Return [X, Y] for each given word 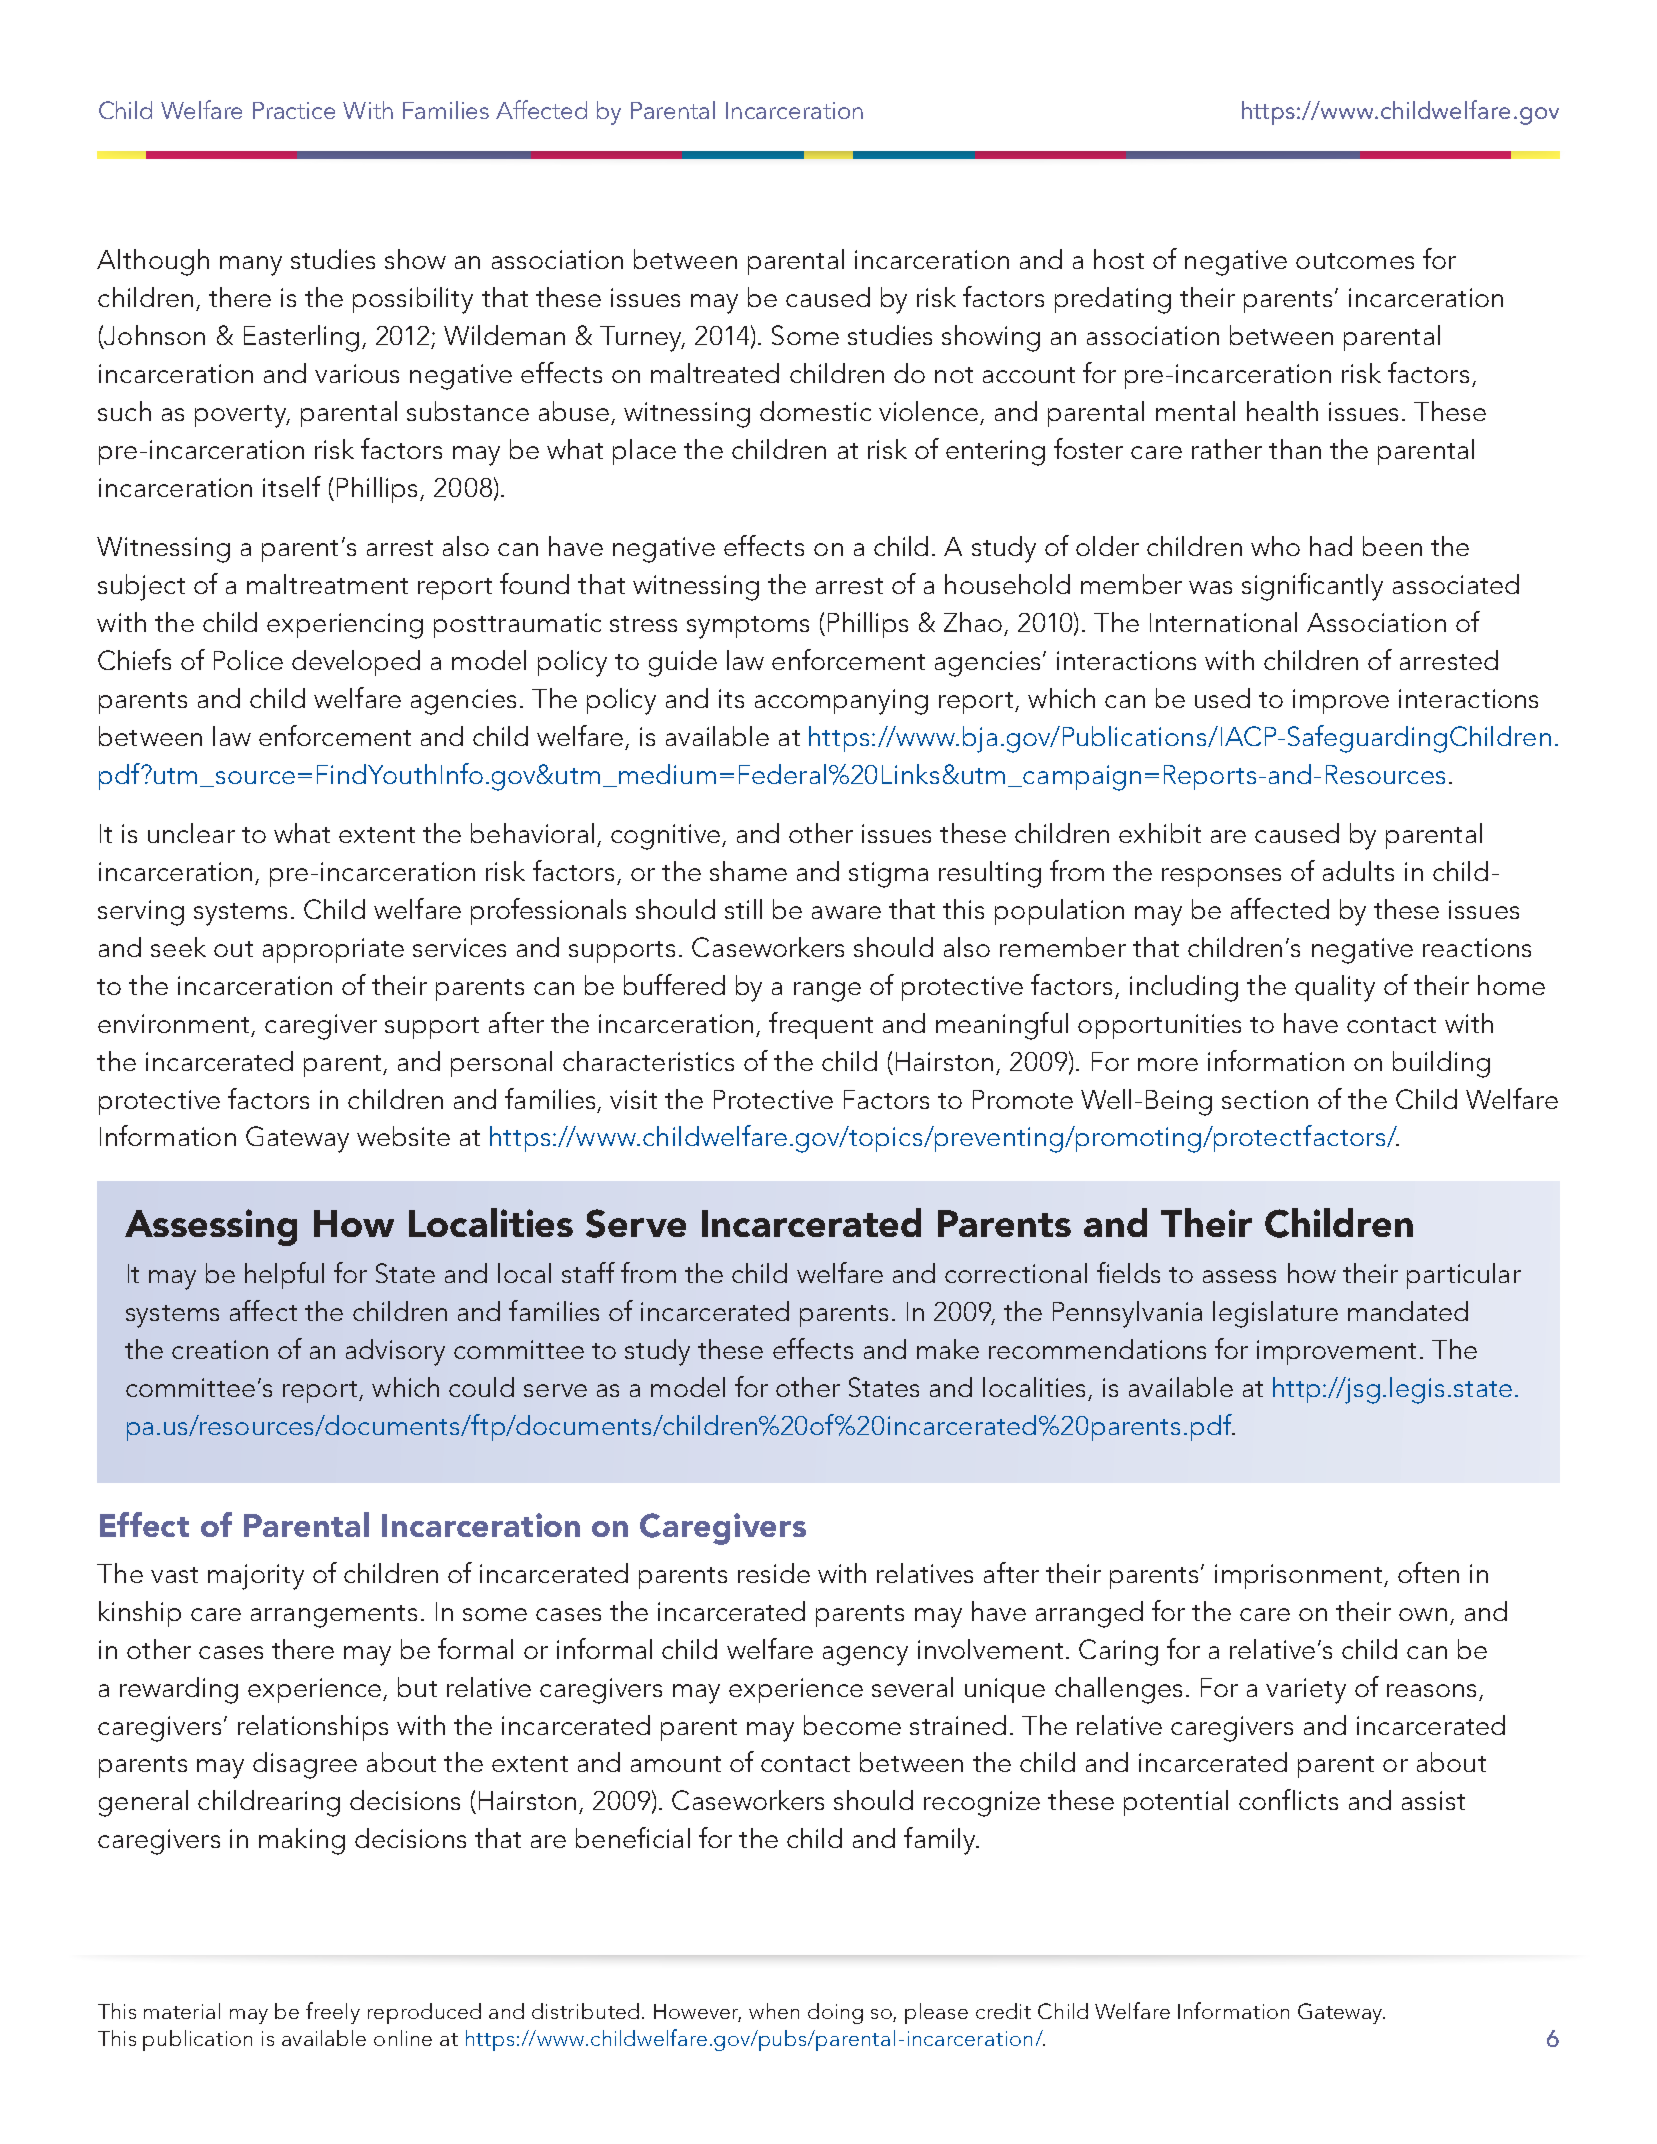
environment [173, 1023]
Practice [294, 110]
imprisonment [1298, 1576]
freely [333, 2013]
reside [774, 1573]
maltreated [715, 373]
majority [256, 1577]
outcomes [1355, 261]
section [1265, 1099]
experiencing [345, 626]
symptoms [748, 627]
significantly [1312, 587]
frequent [821, 1025]
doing [835, 2013]
